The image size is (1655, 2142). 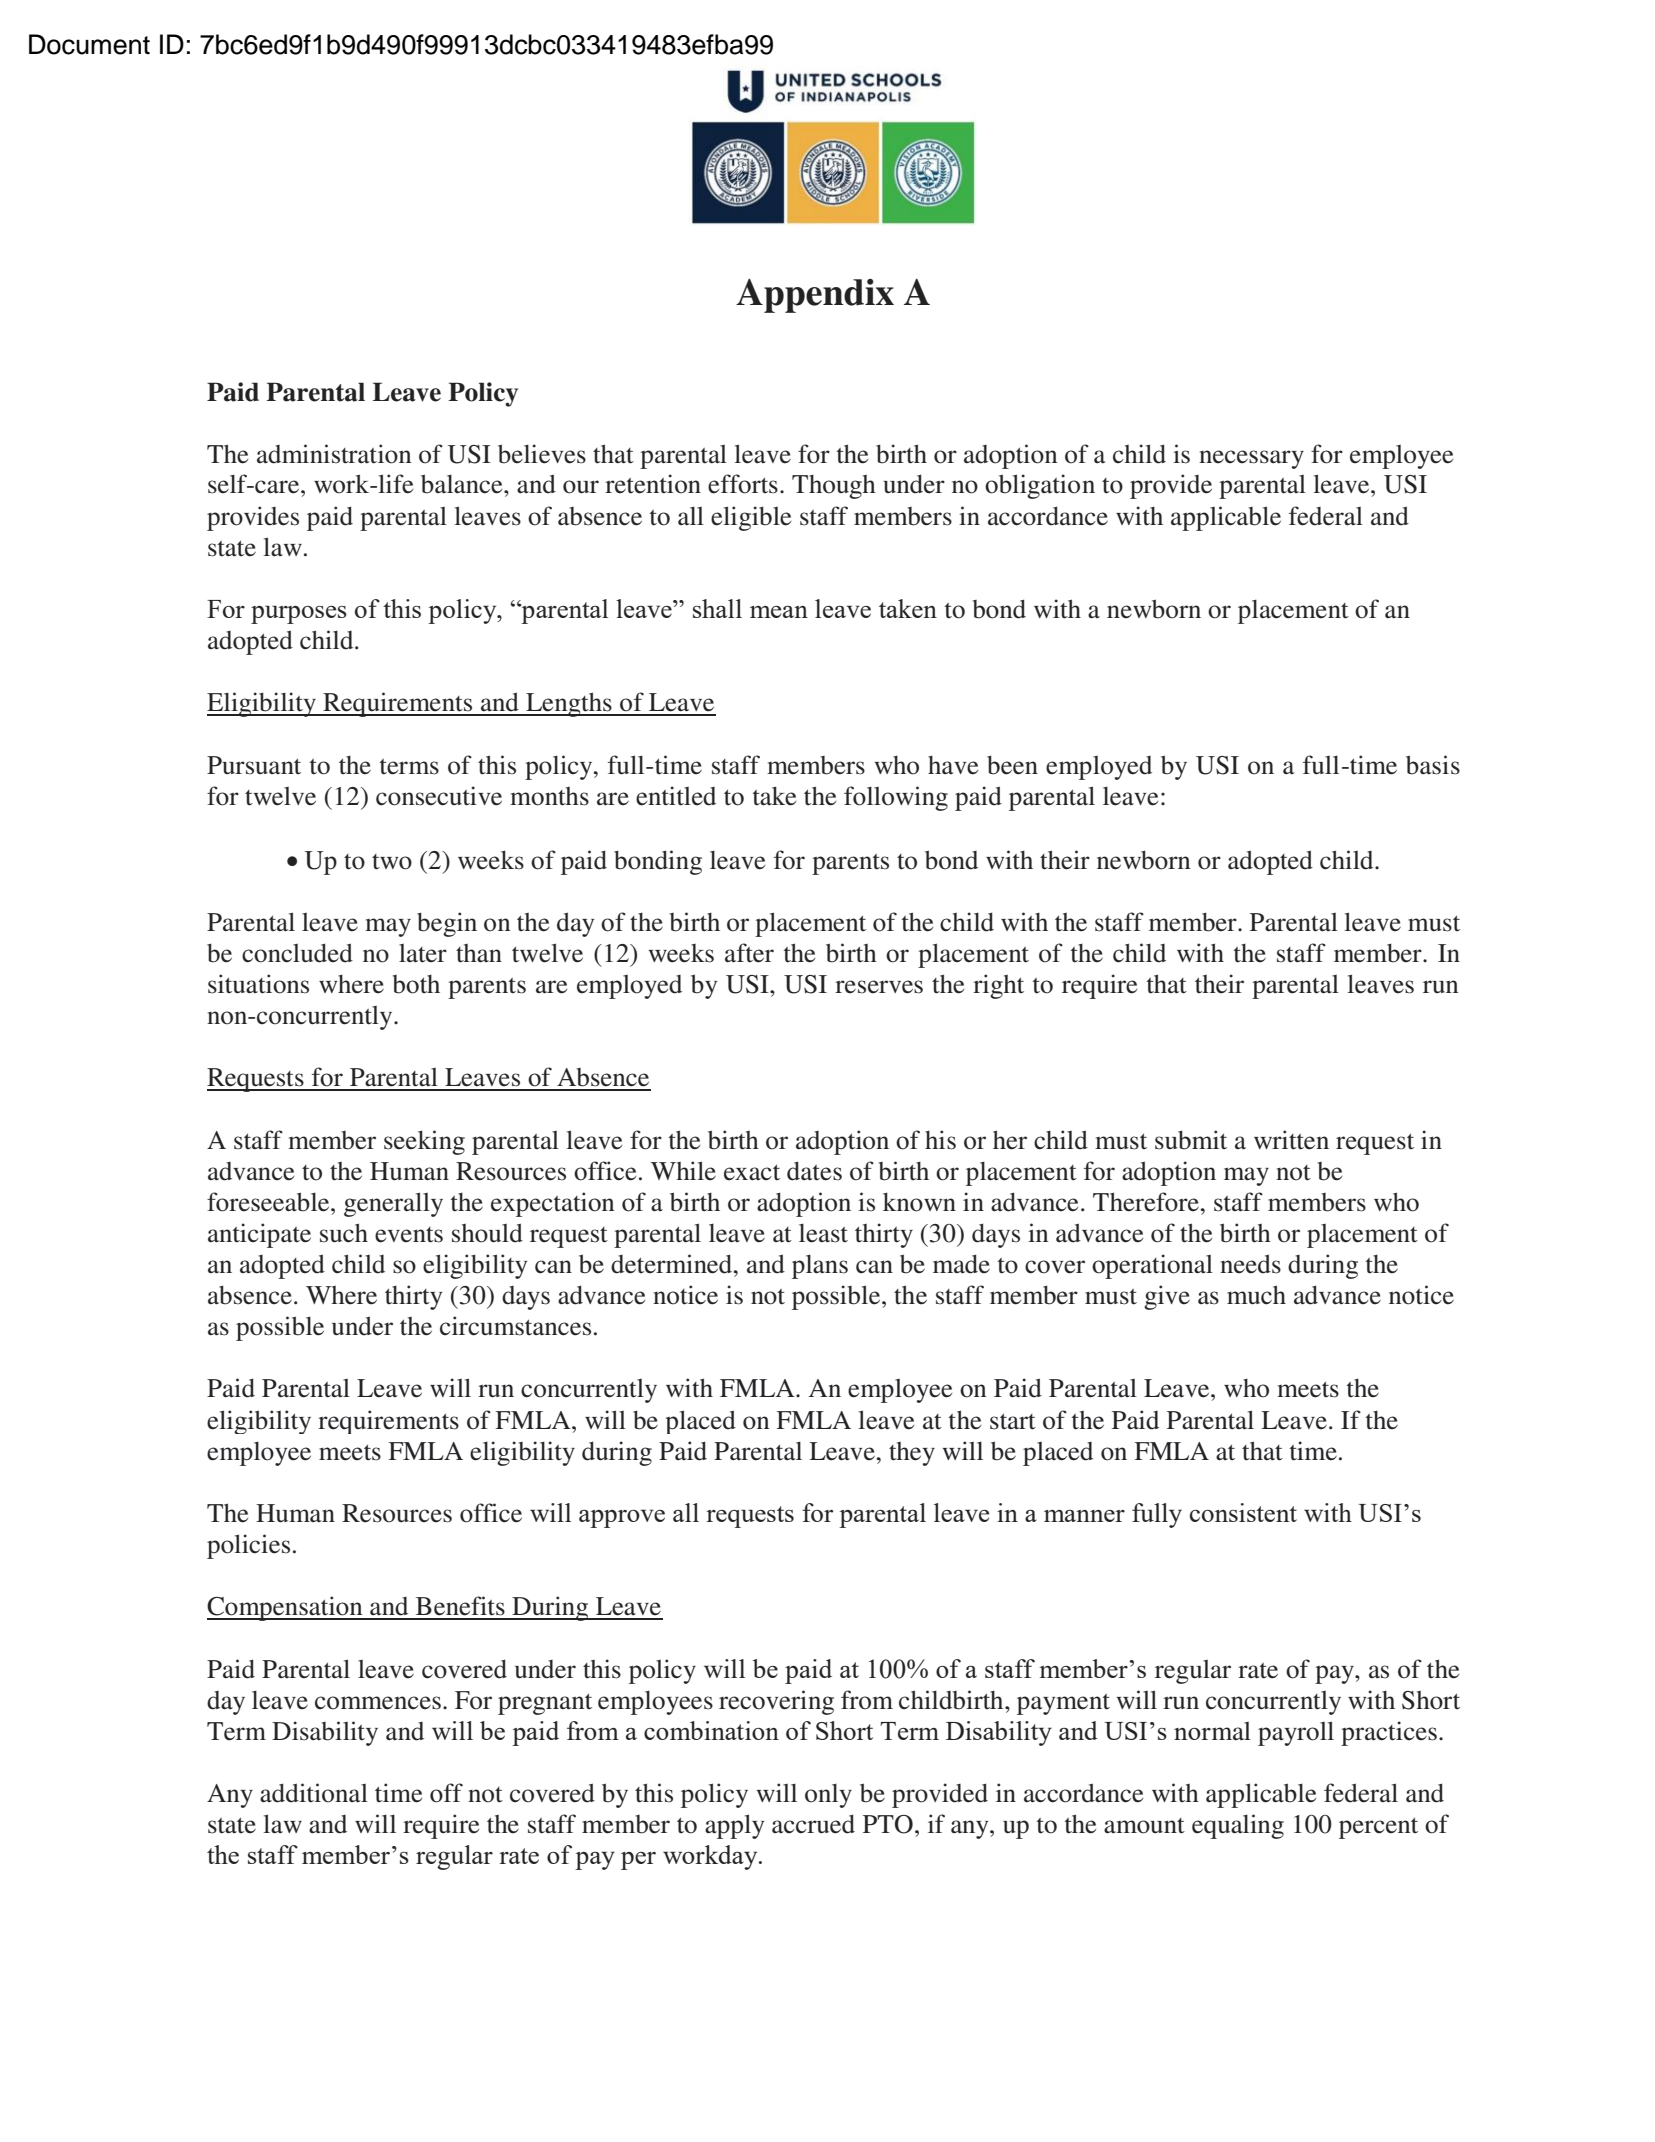 What do you see at coordinates (269, 1202) in the screenshot?
I see `foreseeable` at bounding box center [269, 1202].
